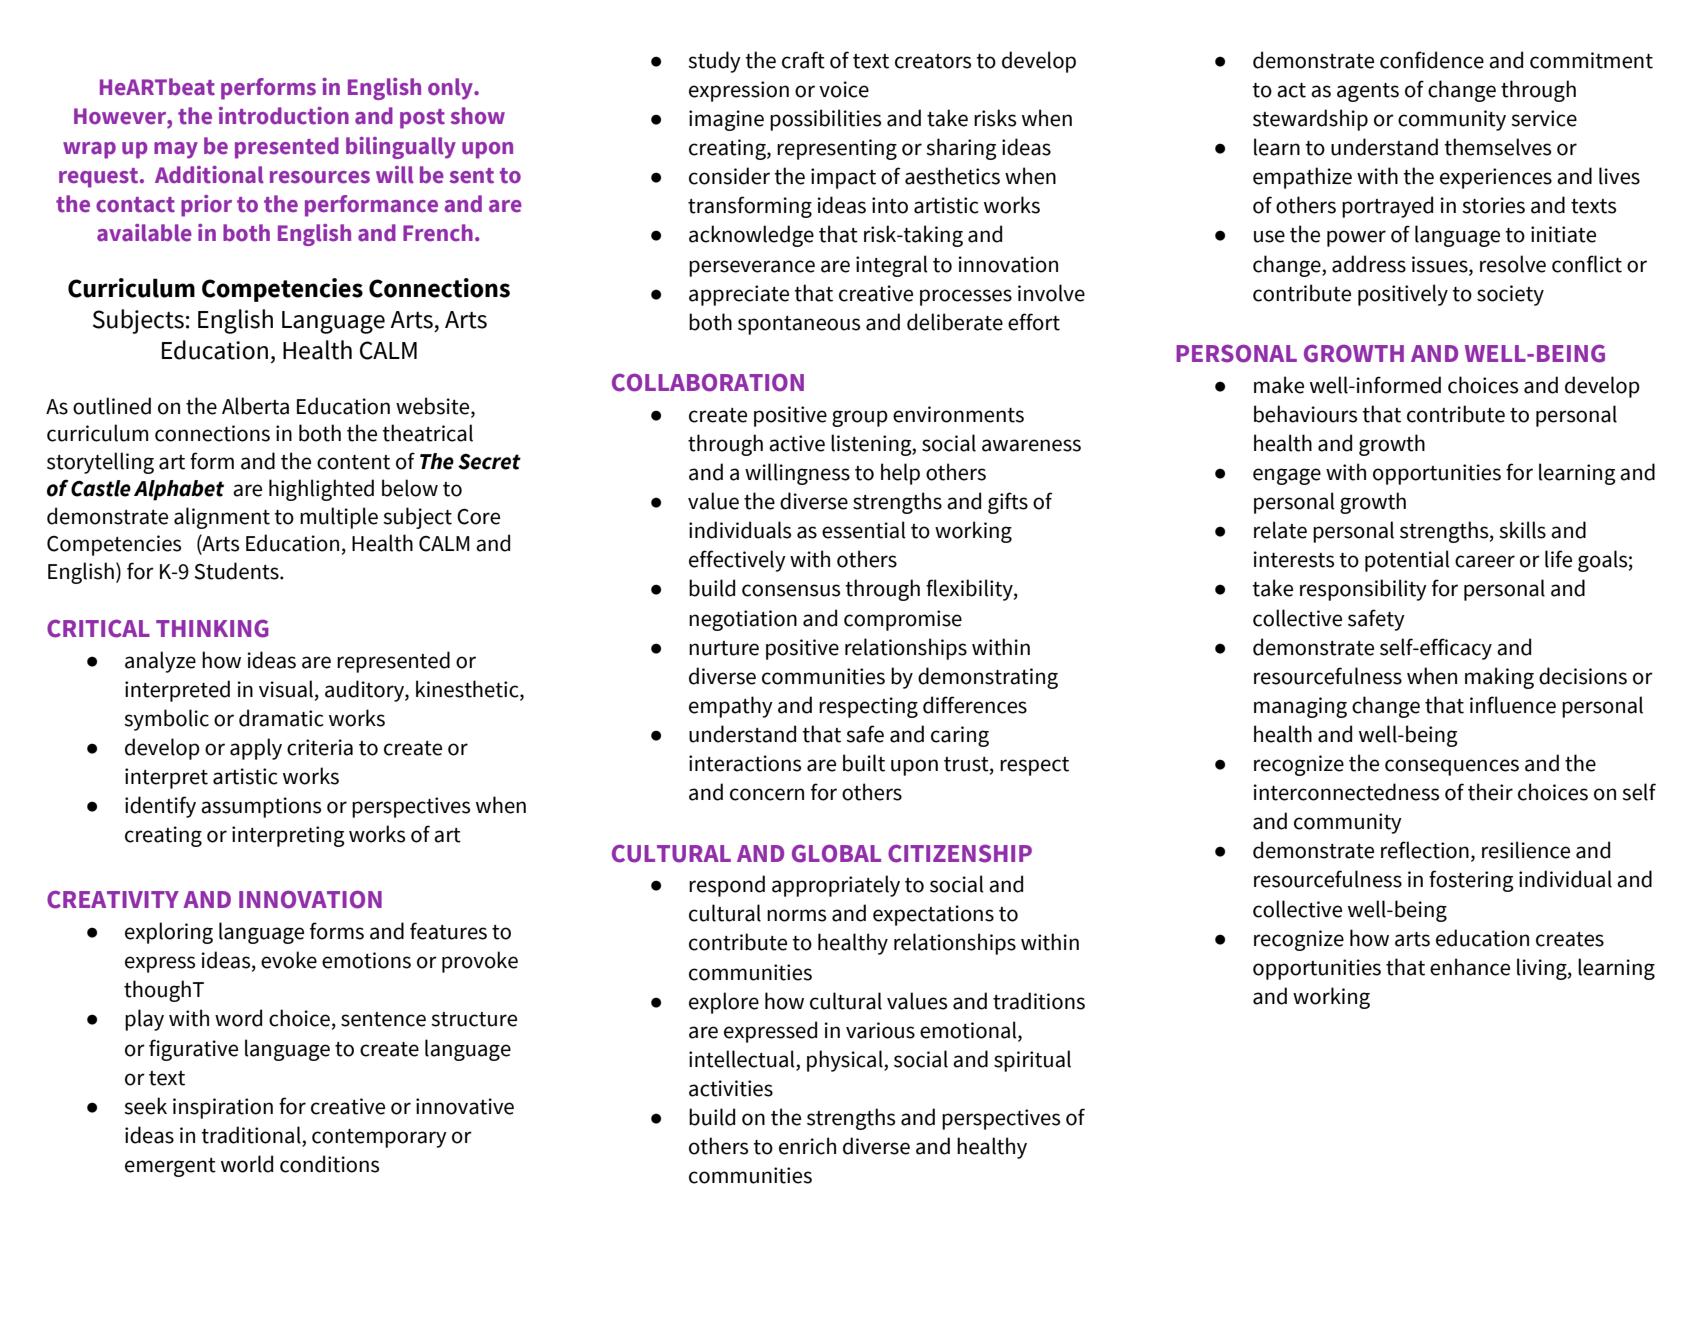 The width and height of the screenshot is (1707, 1319). I want to click on agents, so click(1368, 92).
